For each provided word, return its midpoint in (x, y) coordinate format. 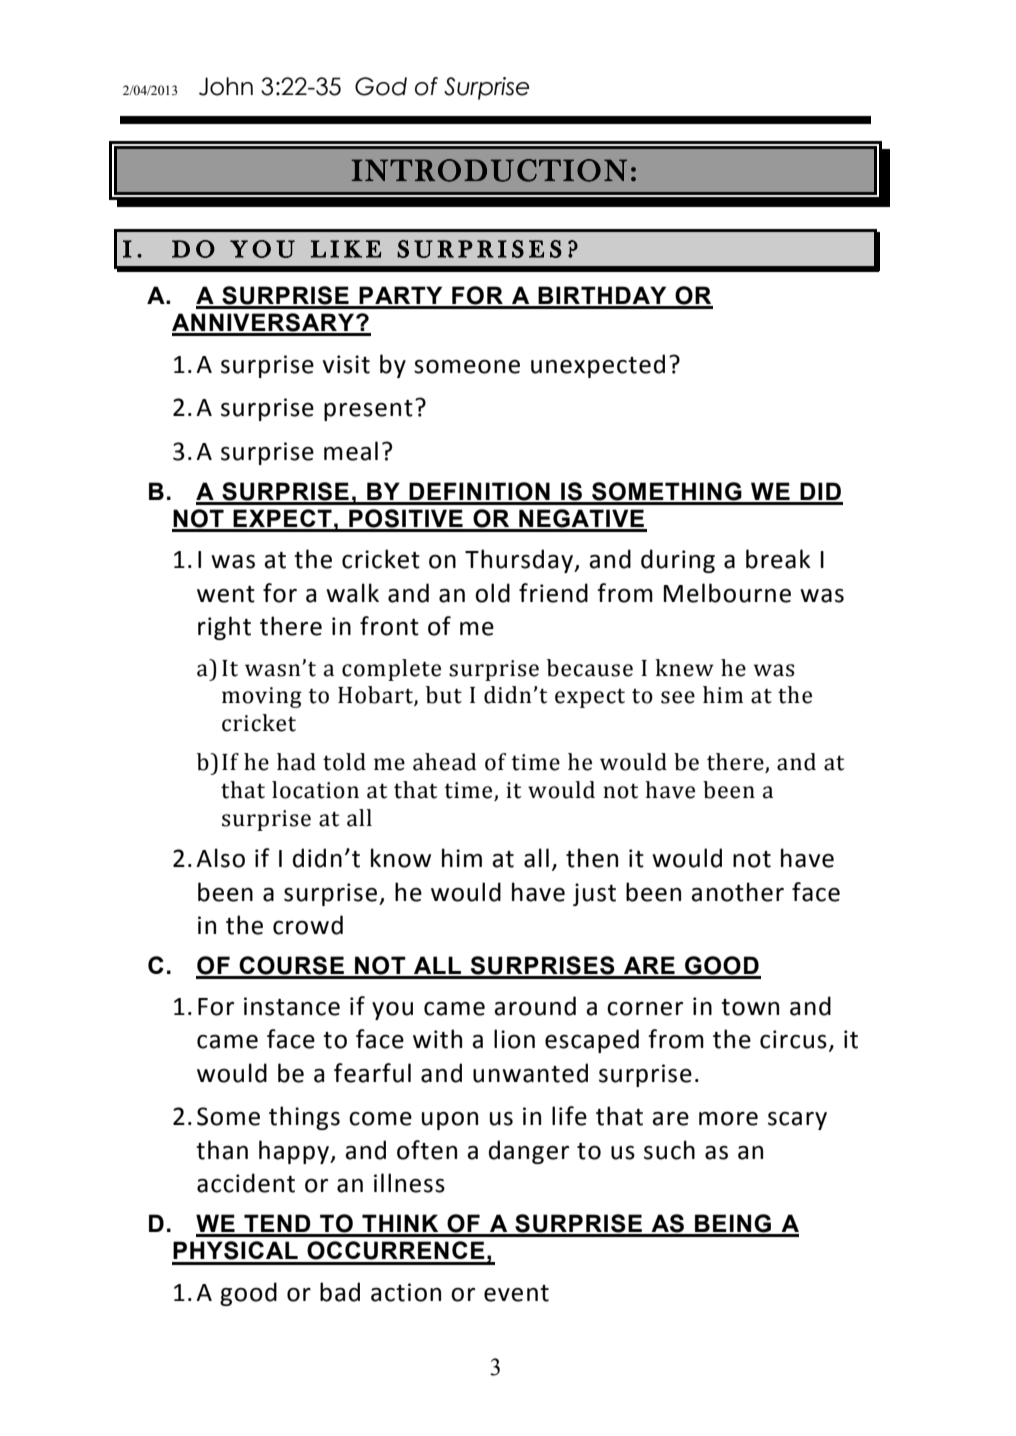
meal (351, 451)
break (778, 559)
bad (340, 1292)
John (226, 86)
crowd (308, 925)
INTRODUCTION (489, 170)
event (516, 1293)
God (381, 86)
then (592, 858)
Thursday (520, 561)
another (737, 892)
